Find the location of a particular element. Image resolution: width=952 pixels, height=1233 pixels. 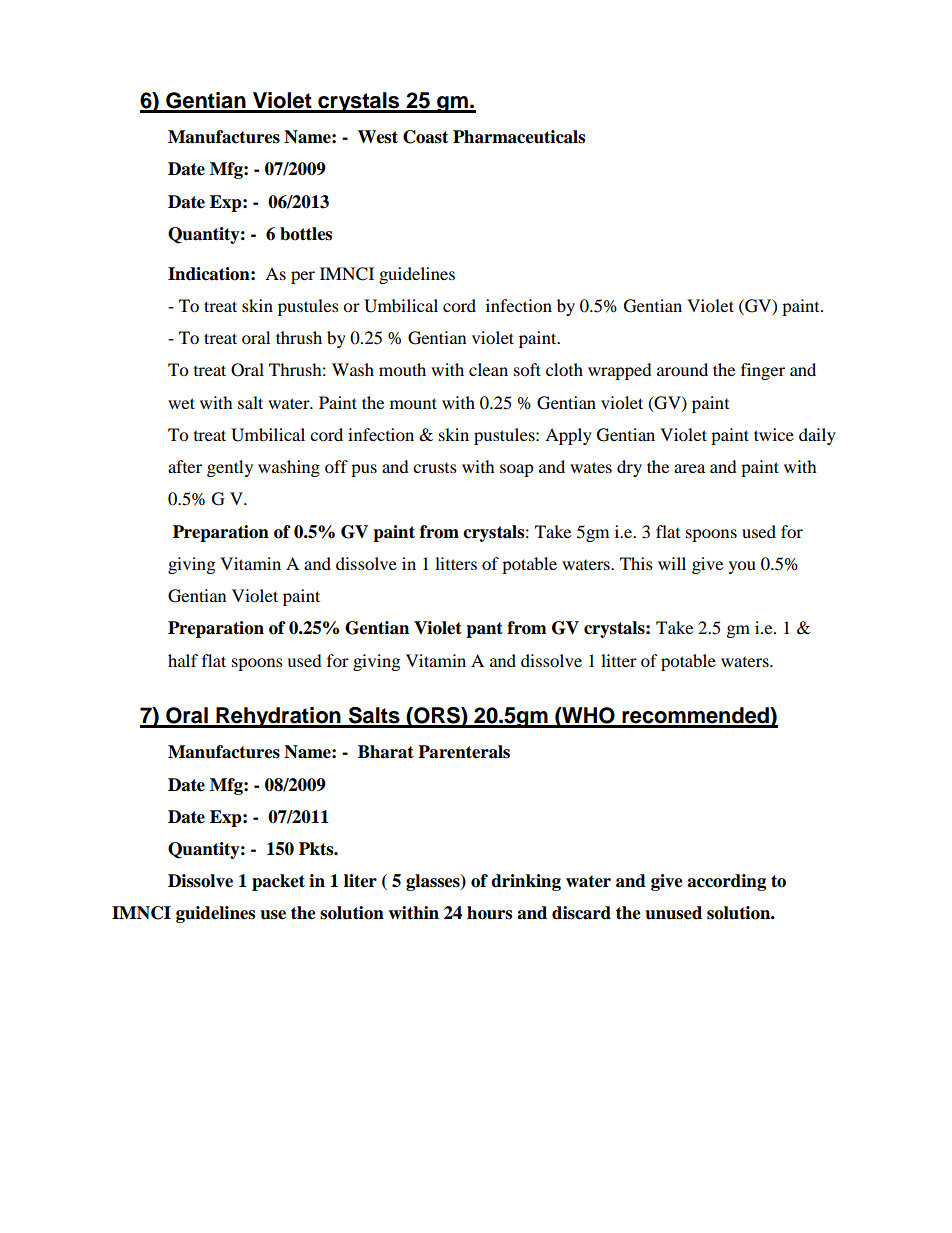

will is located at coordinates (672, 563).
